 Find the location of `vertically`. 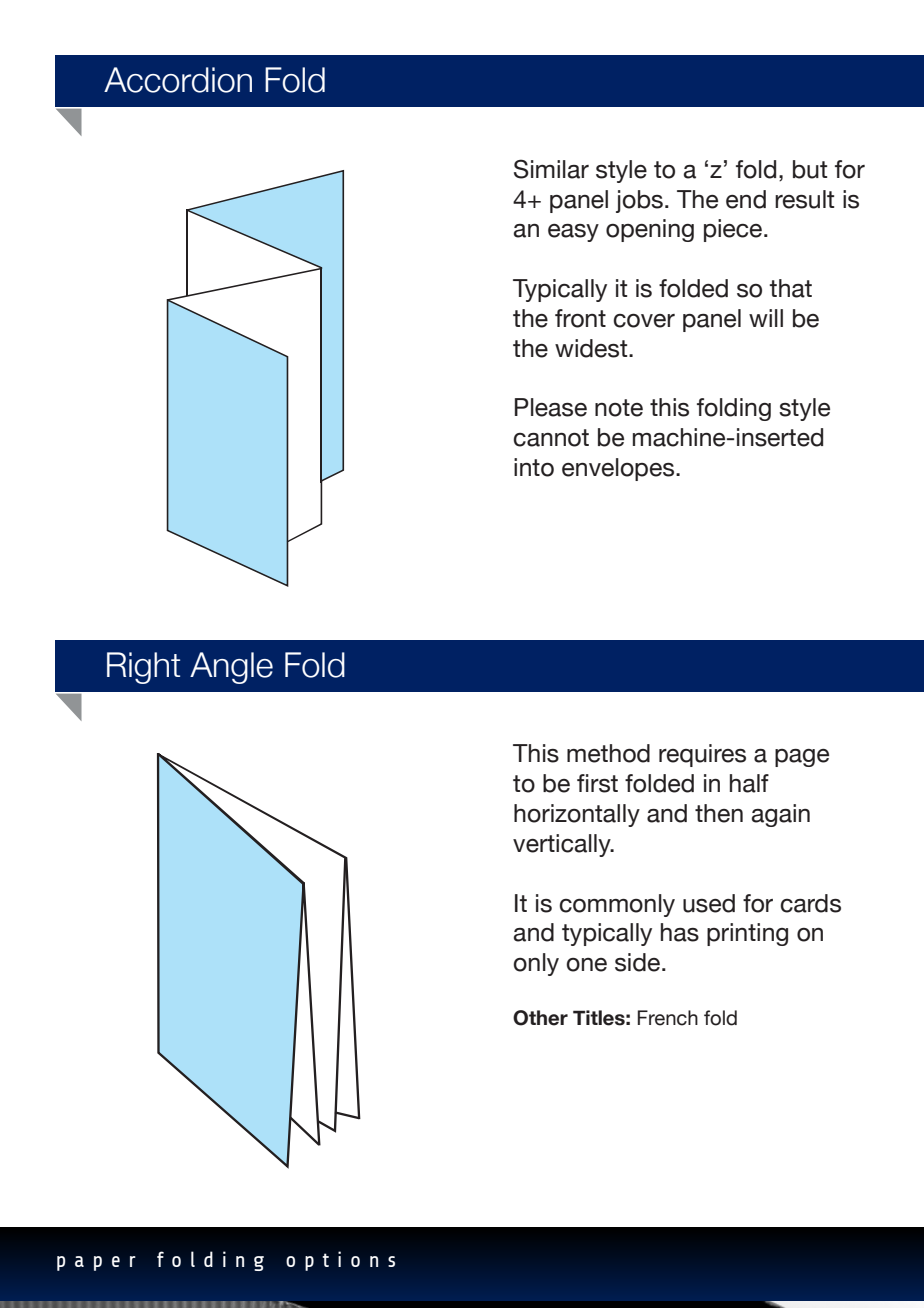

vertically is located at coordinates (563, 845).
